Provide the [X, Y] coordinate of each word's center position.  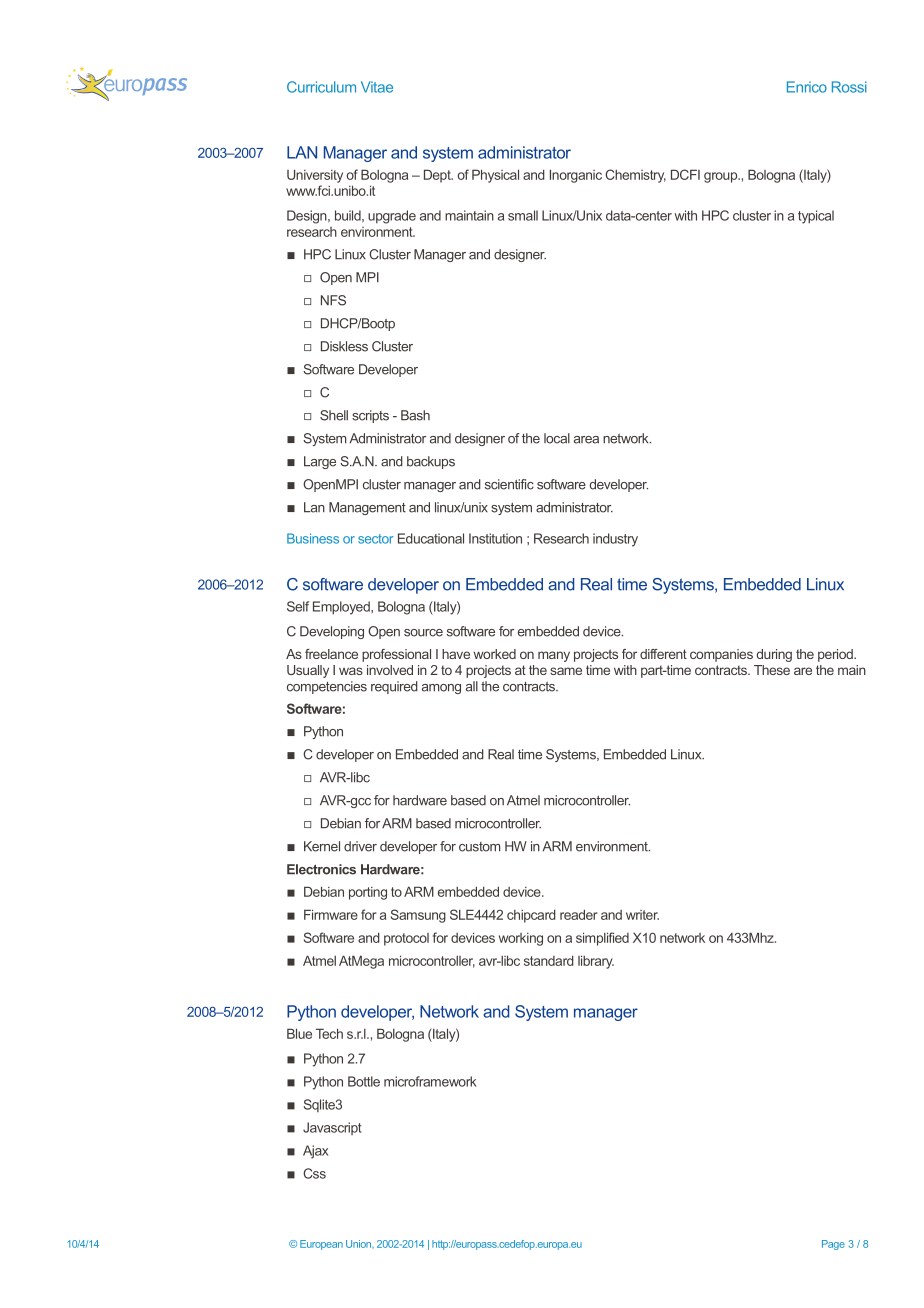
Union [360, 1244]
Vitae [377, 87]
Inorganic [576, 176]
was [351, 671]
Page [833, 1245]
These [772, 670]
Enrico [807, 87]
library [596, 962]
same [566, 671]
